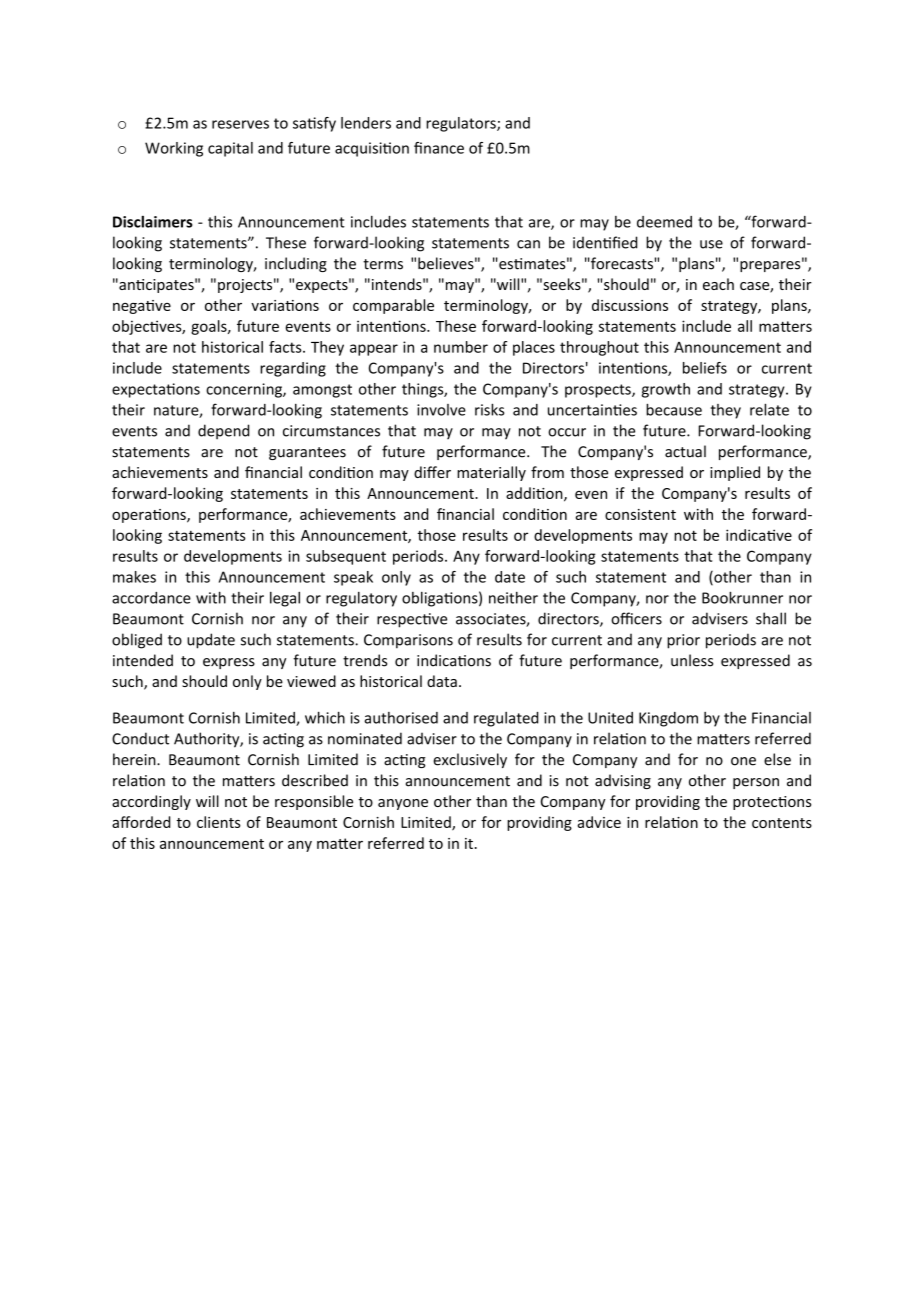 Image resolution: width=924 pixels, height=1308 pixels. I want to click on anyone, so click(403, 804).
